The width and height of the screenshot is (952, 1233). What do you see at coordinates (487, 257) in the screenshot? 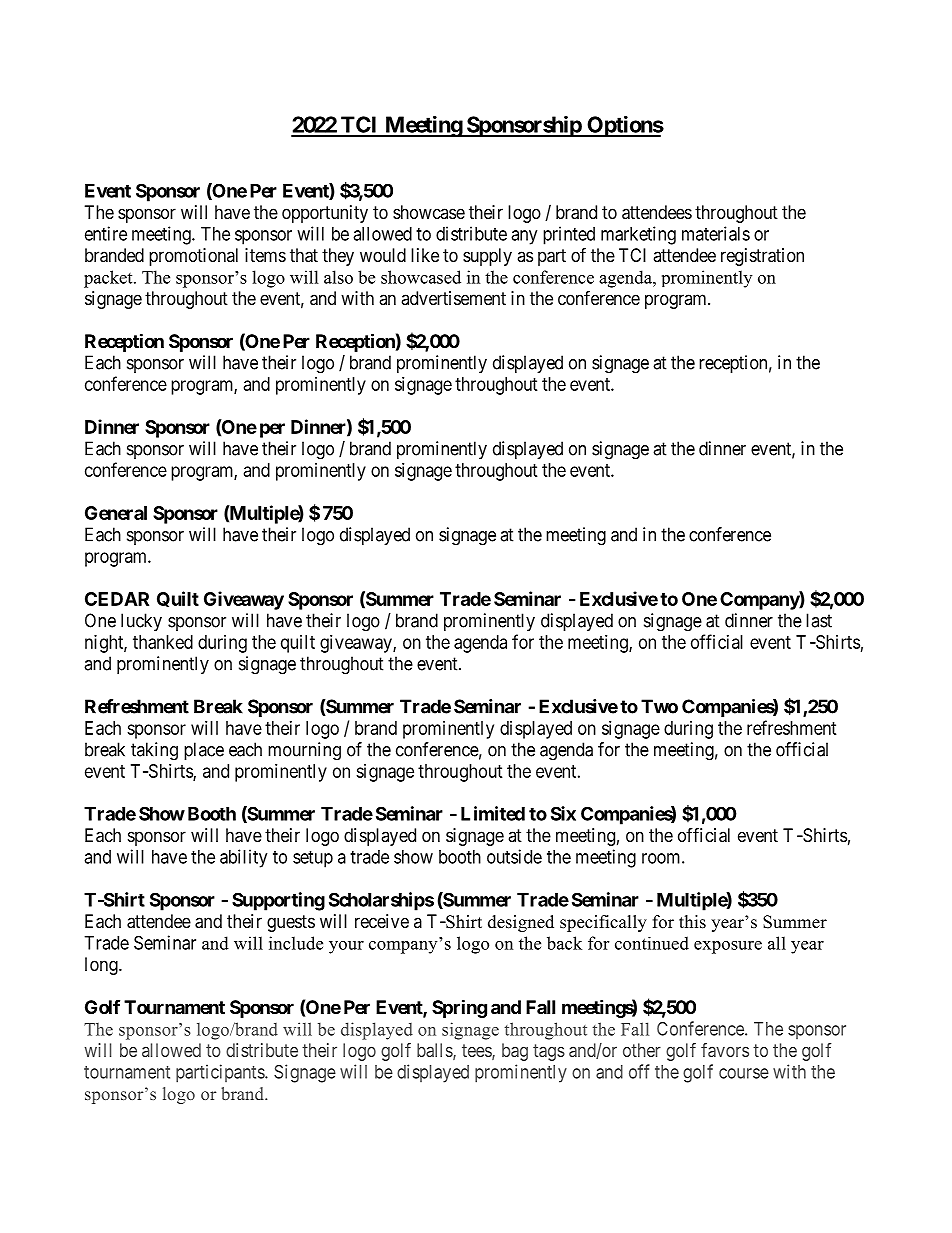
I see `supply` at bounding box center [487, 257].
